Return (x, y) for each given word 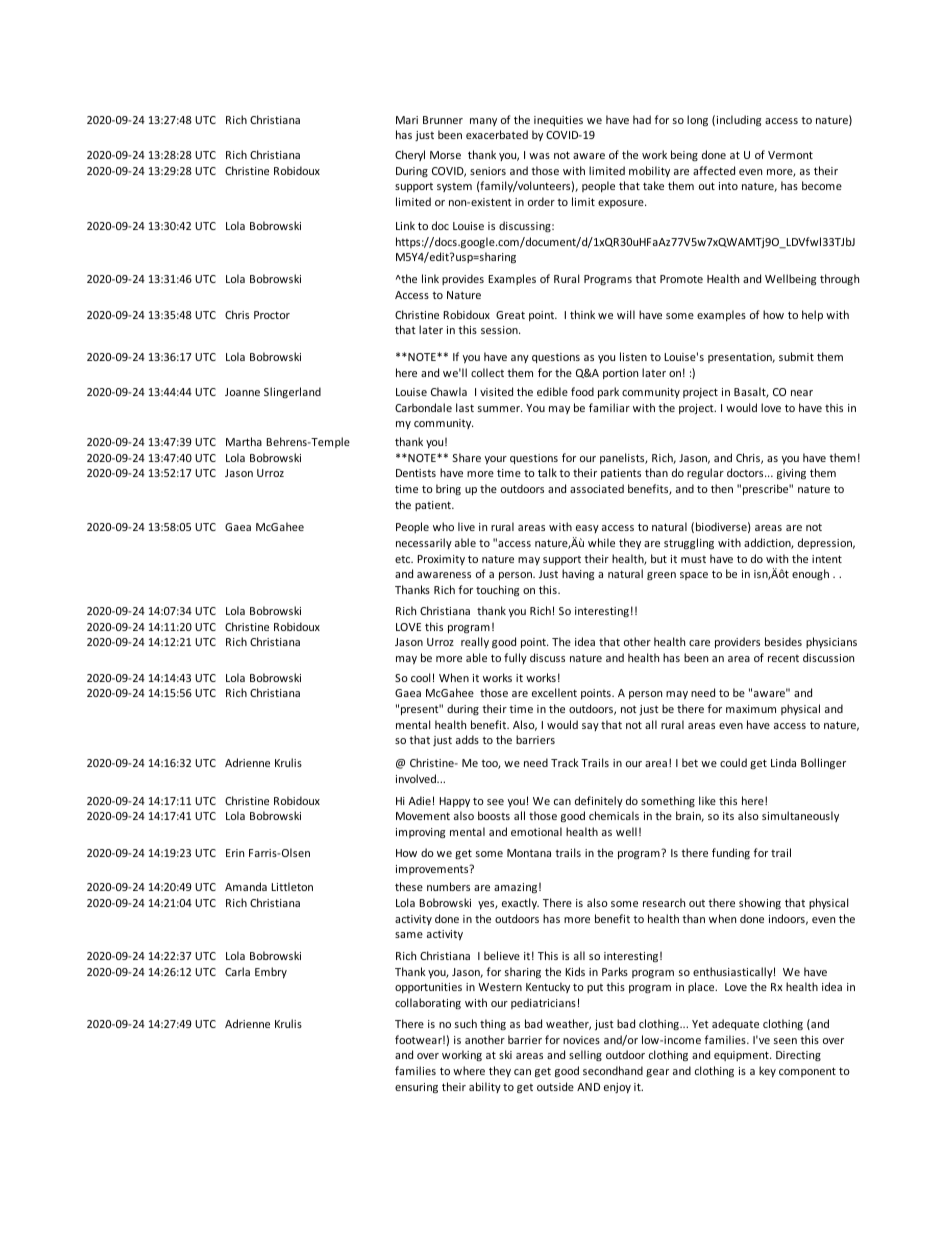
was (539, 156)
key (767, 1071)
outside (555, 1086)
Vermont (790, 155)
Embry (271, 972)
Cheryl (410, 155)
